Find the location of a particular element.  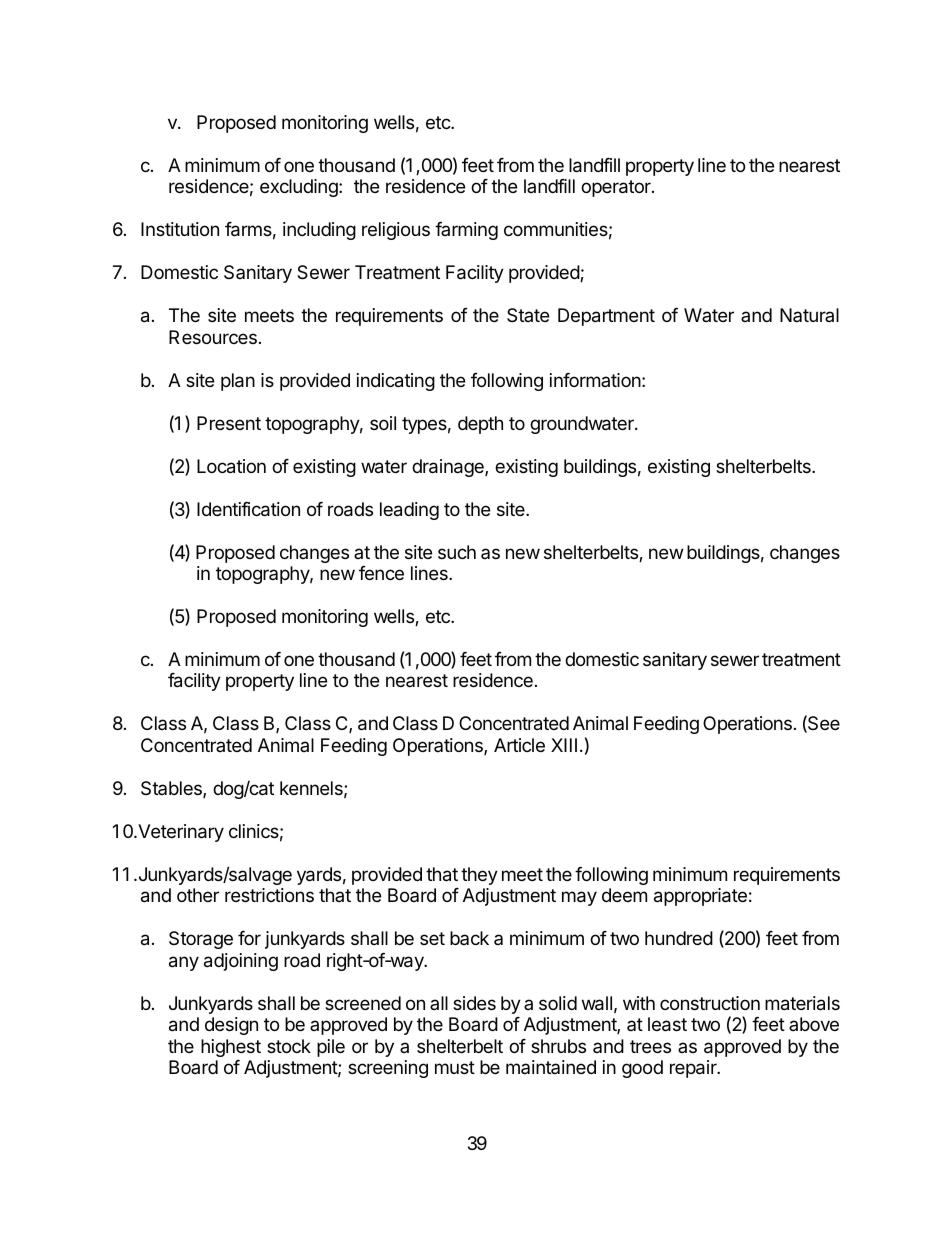

operator is located at coordinates (617, 188).
